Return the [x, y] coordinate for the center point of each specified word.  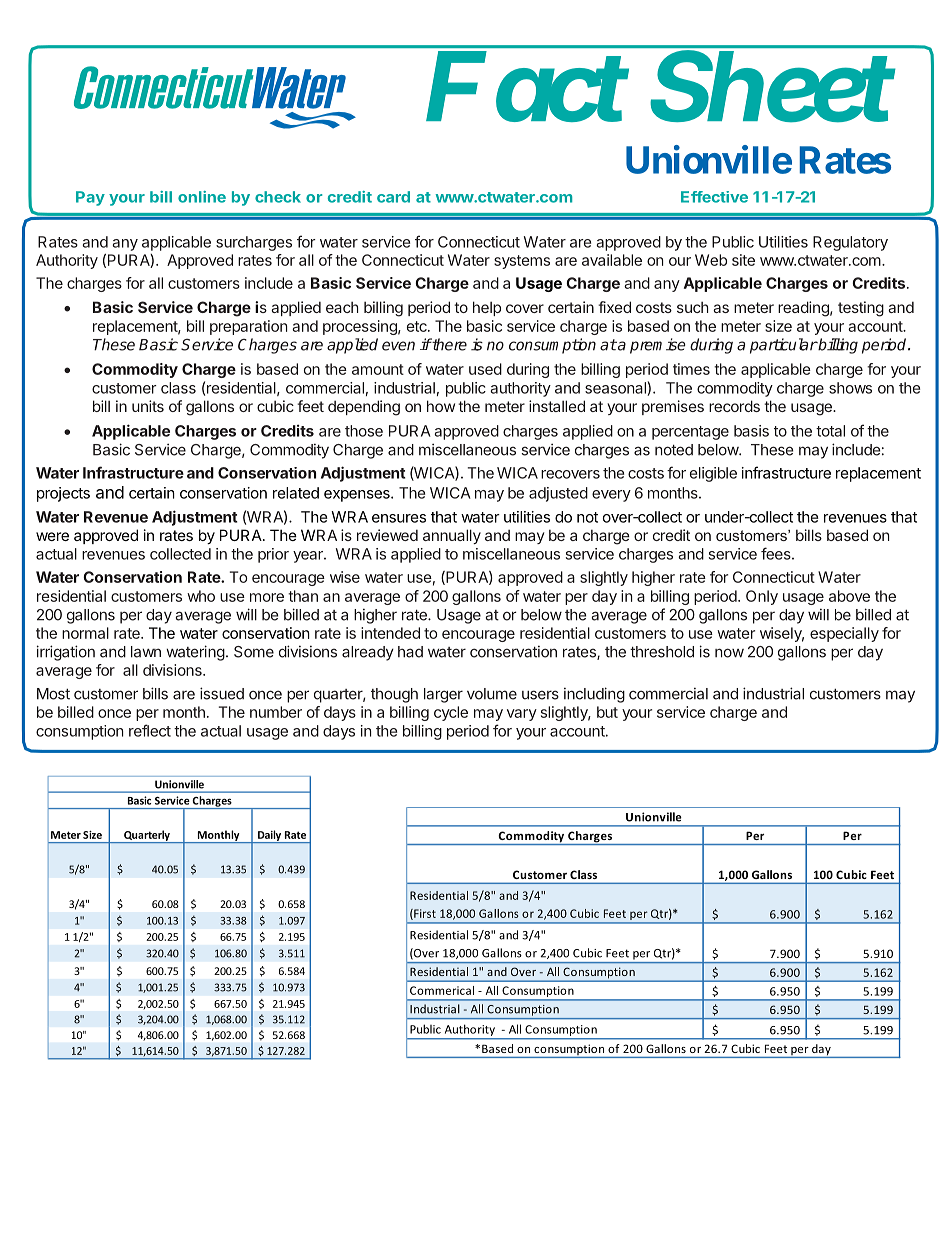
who [201, 596]
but [607, 712]
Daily [269, 836]
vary [522, 715]
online [202, 197]
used [485, 369]
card [393, 197]
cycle [451, 713]
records [734, 406]
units [148, 406]
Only [762, 597]
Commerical [442, 990]
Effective [714, 197]
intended [390, 633]
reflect [150, 730]
